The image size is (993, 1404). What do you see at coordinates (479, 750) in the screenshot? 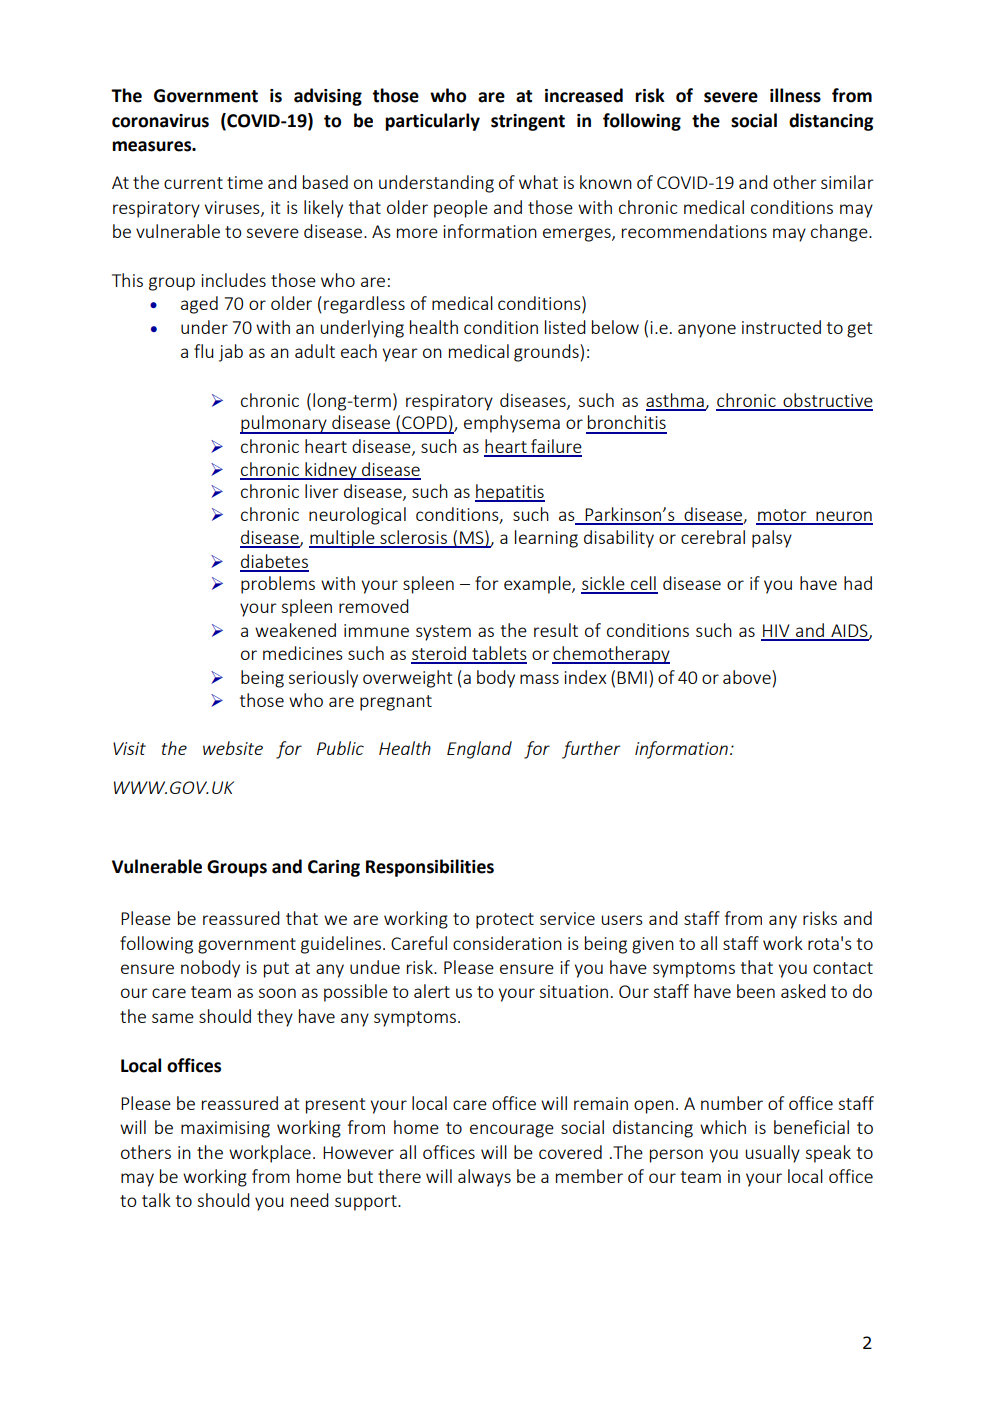
I see `England` at bounding box center [479, 750].
